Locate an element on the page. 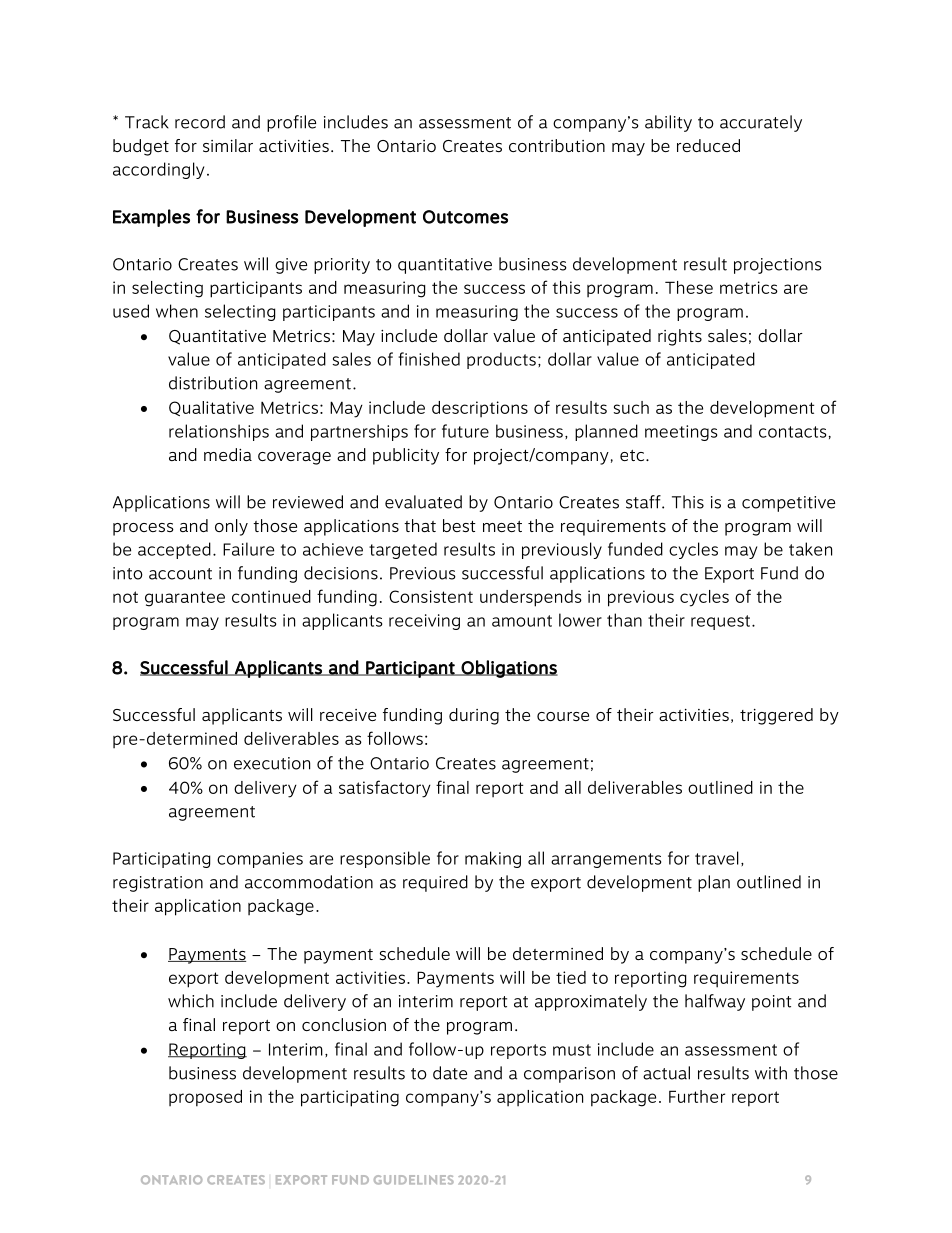 This page has width=952, height=1233. media is located at coordinates (228, 454).
